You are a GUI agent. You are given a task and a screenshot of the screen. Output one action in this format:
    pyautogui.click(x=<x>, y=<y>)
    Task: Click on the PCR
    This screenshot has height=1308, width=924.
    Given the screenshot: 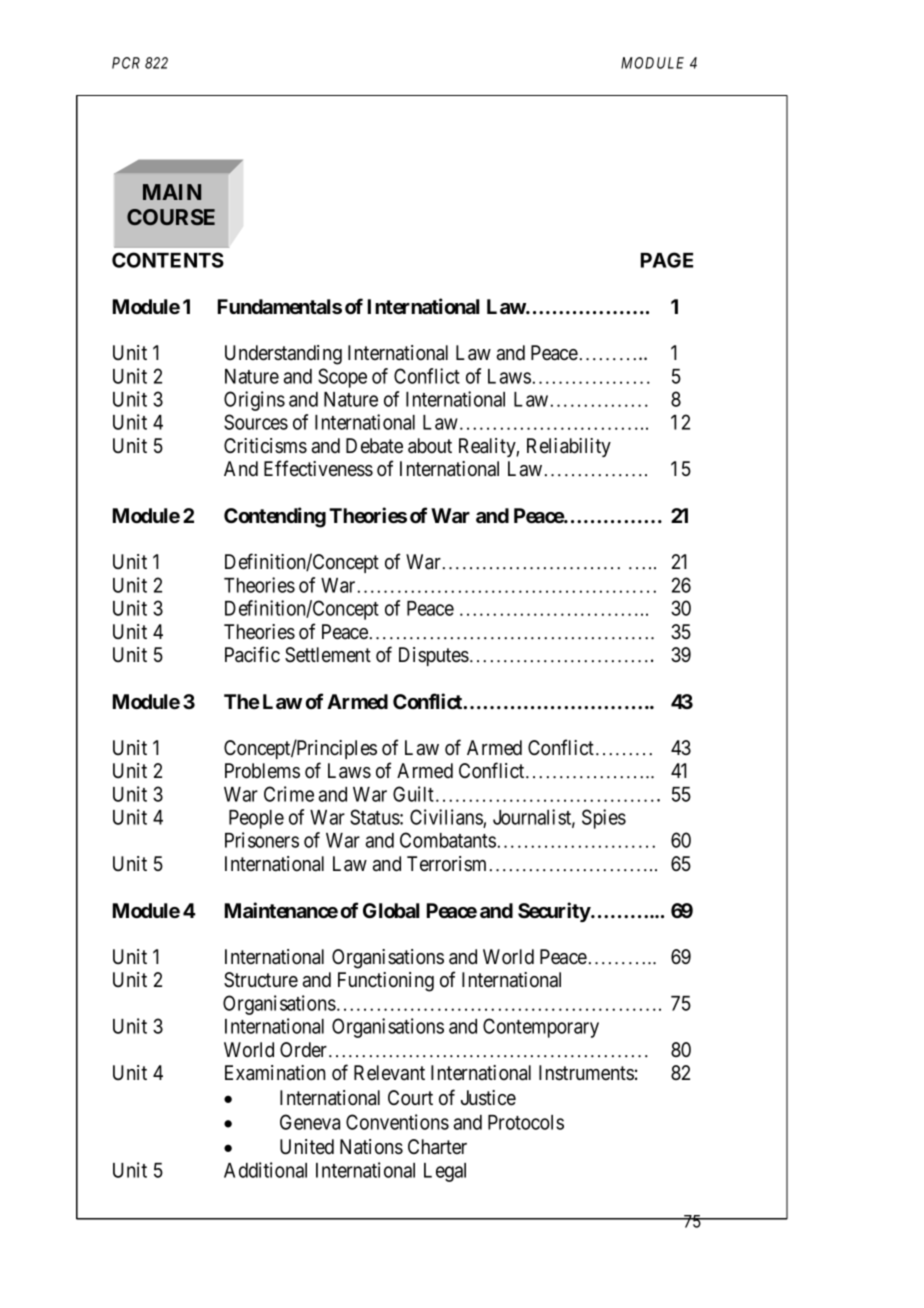 What is the action you would take?
    pyautogui.click(x=126, y=63)
